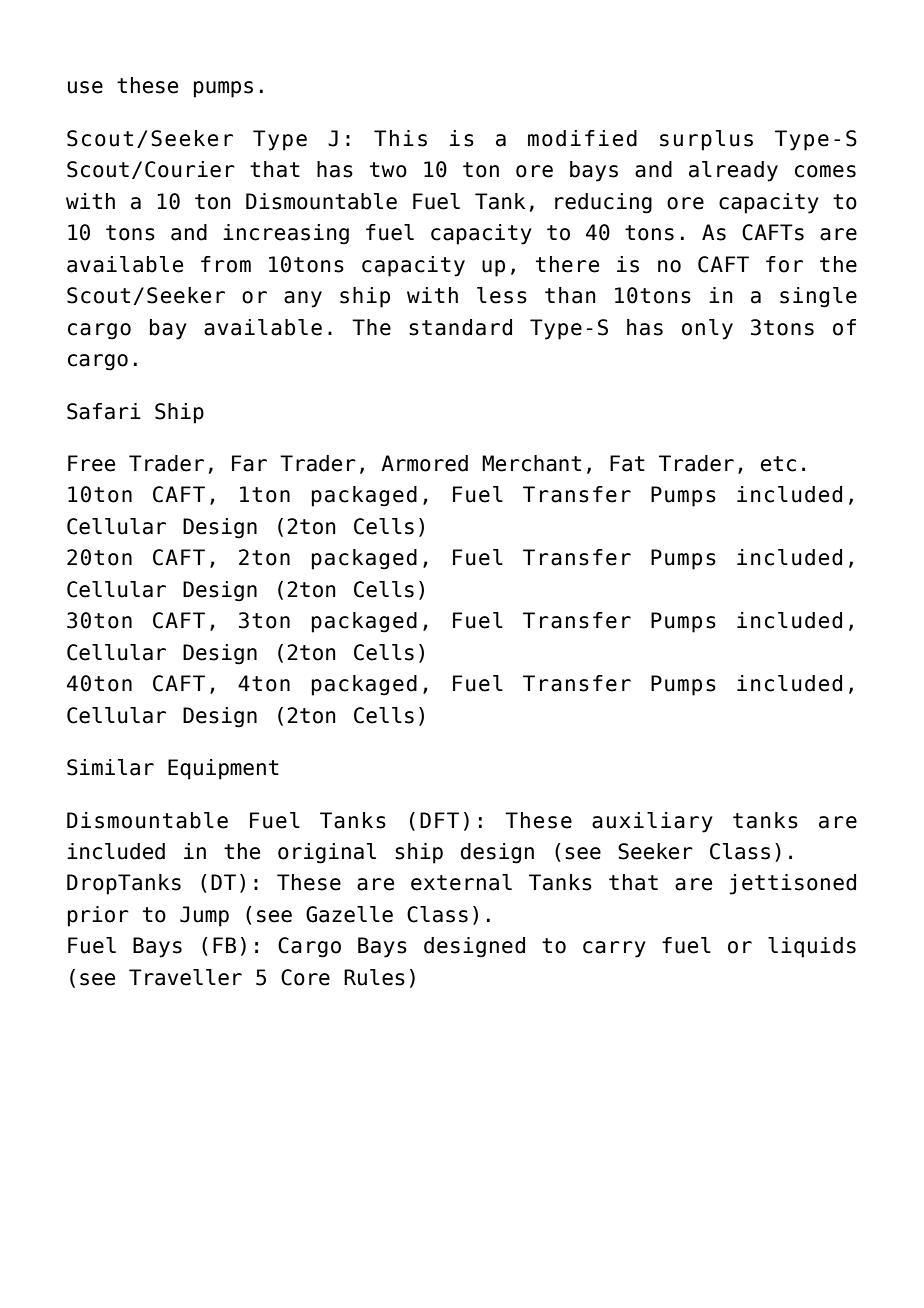 The width and height of the page is (924, 1308). I want to click on Traveller, so click(185, 977).
